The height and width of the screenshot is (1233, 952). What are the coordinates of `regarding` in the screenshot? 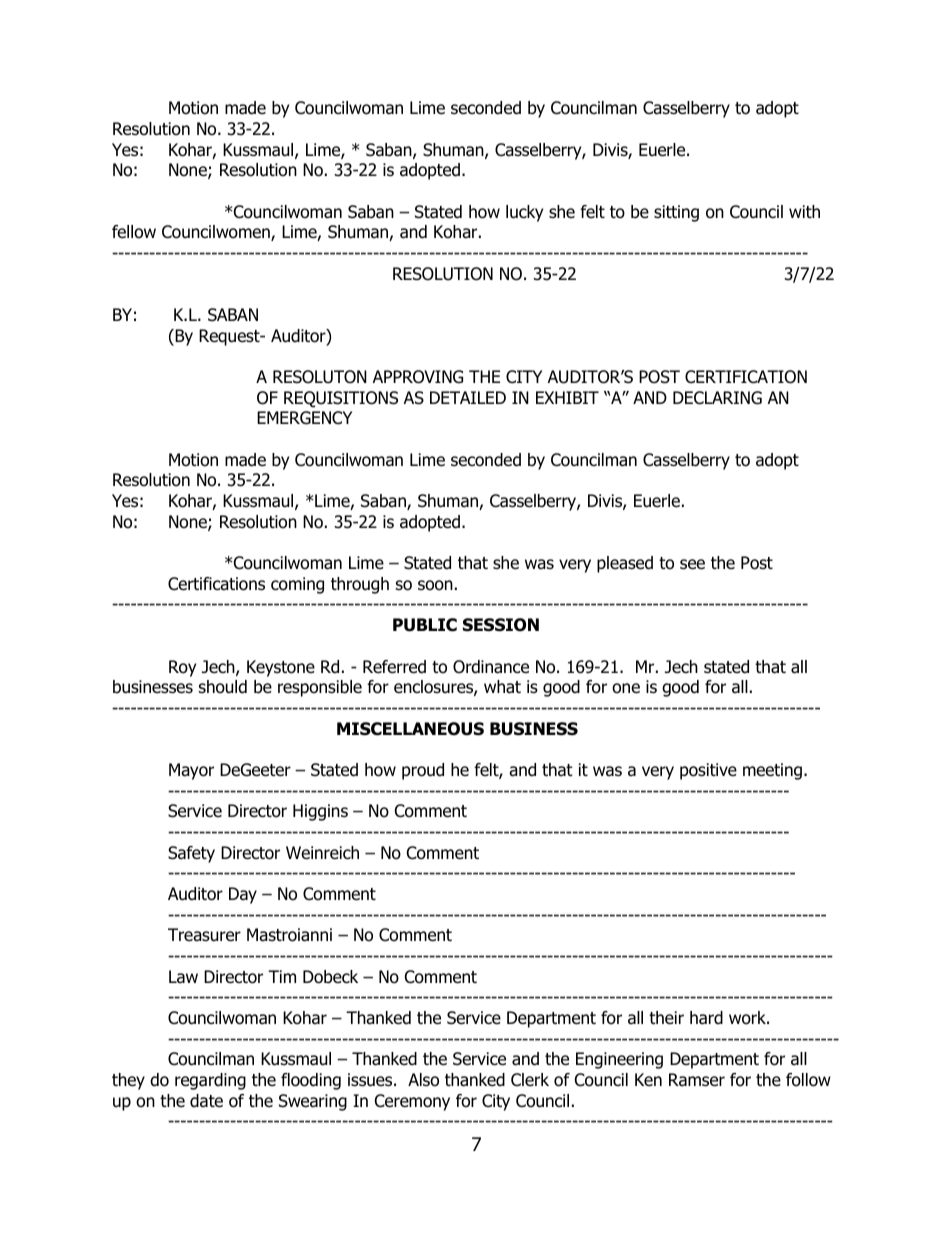 It's located at (210, 1081).
